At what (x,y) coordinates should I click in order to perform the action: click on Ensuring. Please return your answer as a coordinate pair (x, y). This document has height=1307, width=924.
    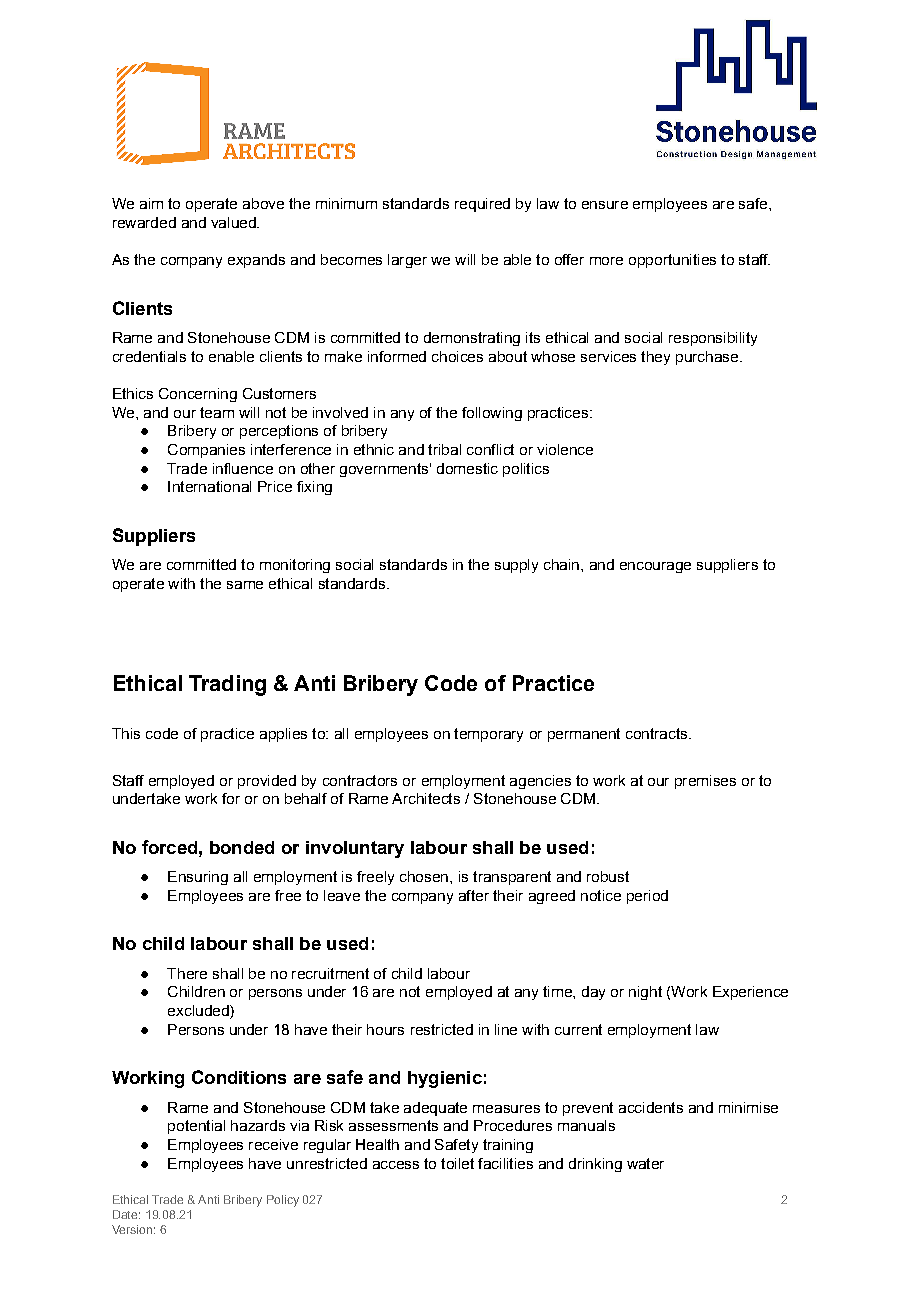
    Looking at the image, I should click on (198, 878).
